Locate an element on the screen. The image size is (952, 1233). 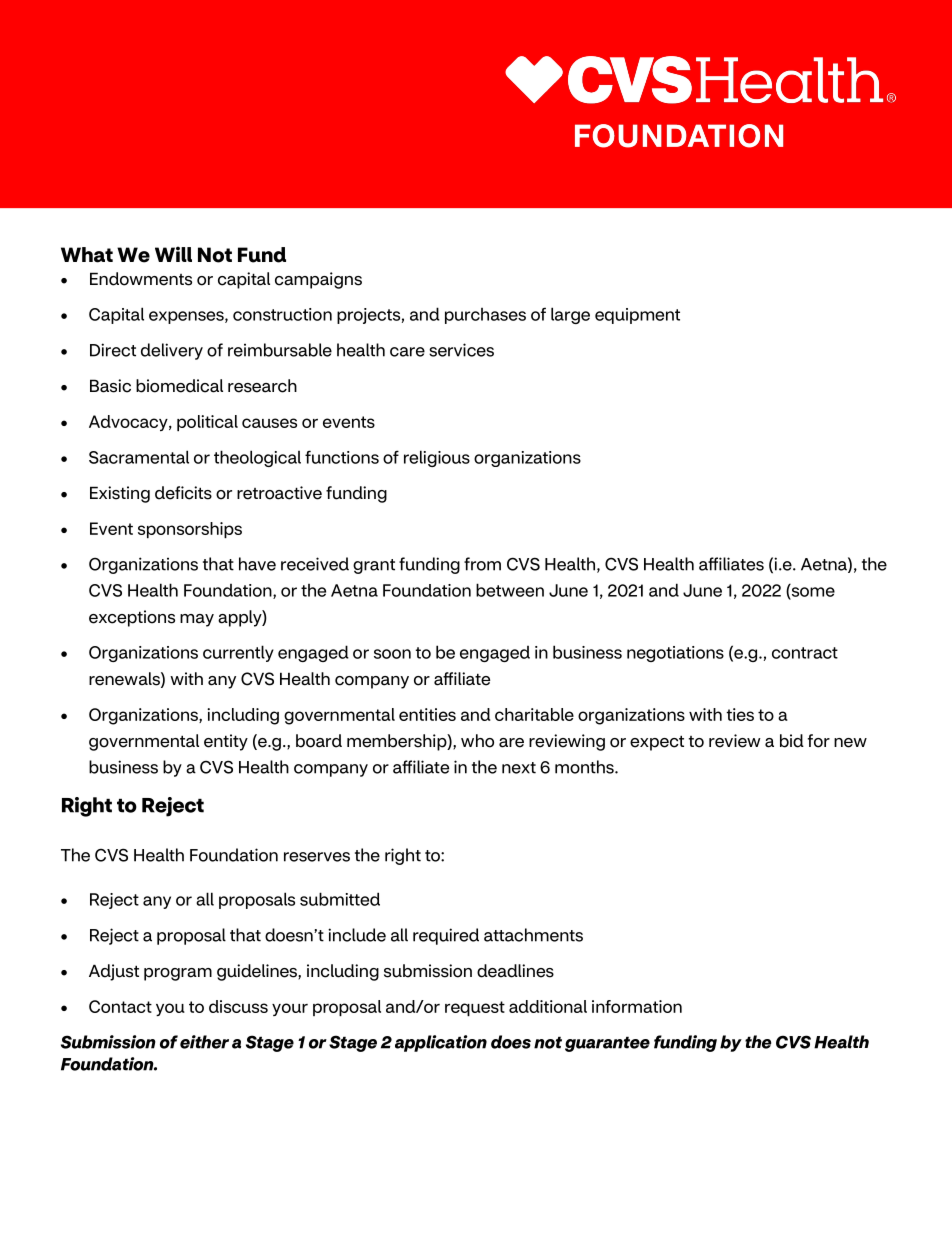
expect is located at coordinates (657, 743).
